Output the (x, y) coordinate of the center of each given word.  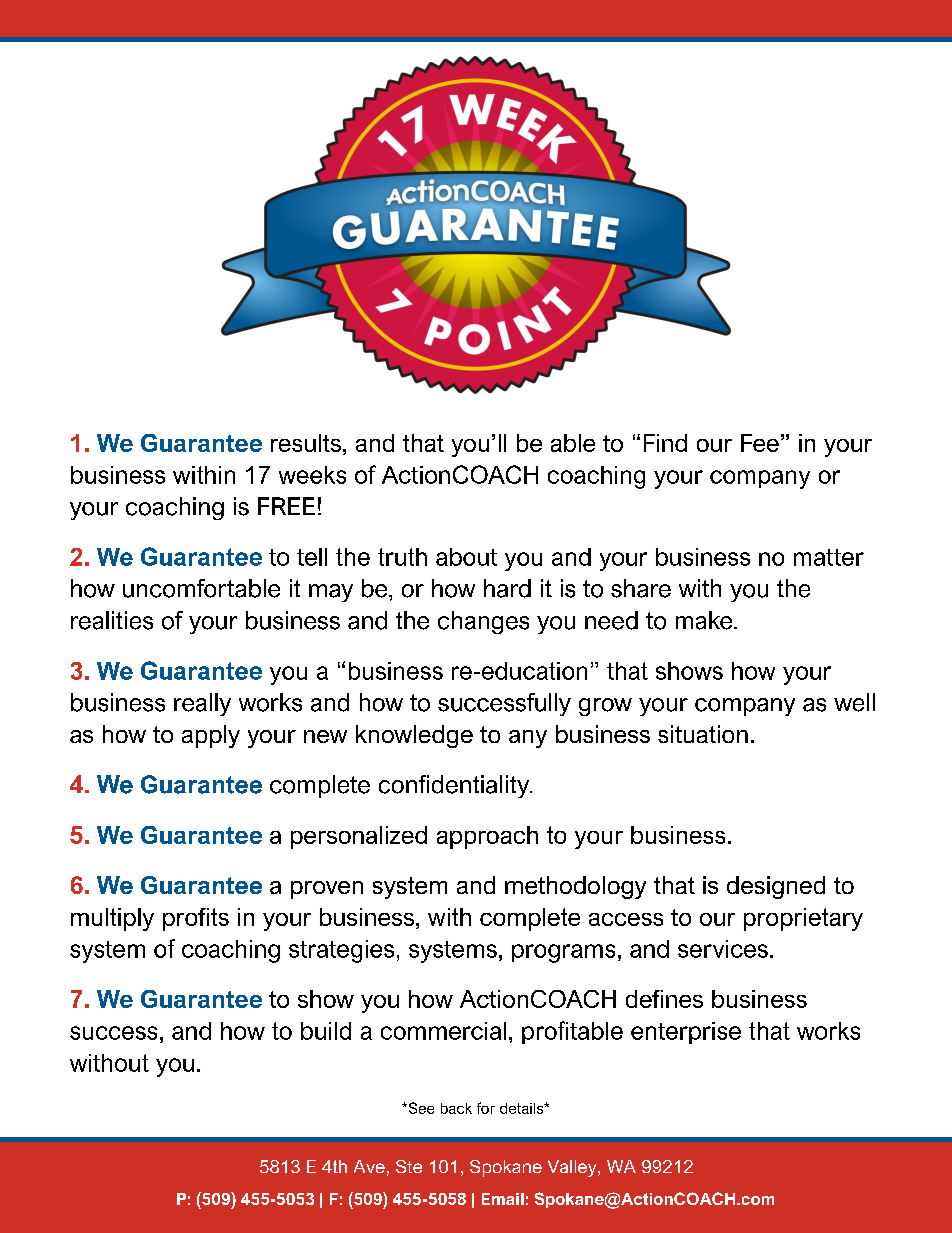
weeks (312, 475)
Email (503, 1199)
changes (483, 622)
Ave (369, 1166)
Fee (760, 443)
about (466, 557)
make (705, 620)
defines (664, 999)
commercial (443, 1031)
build (326, 1031)
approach (487, 837)
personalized (359, 837)
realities (112, 620)
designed (776, 887)
